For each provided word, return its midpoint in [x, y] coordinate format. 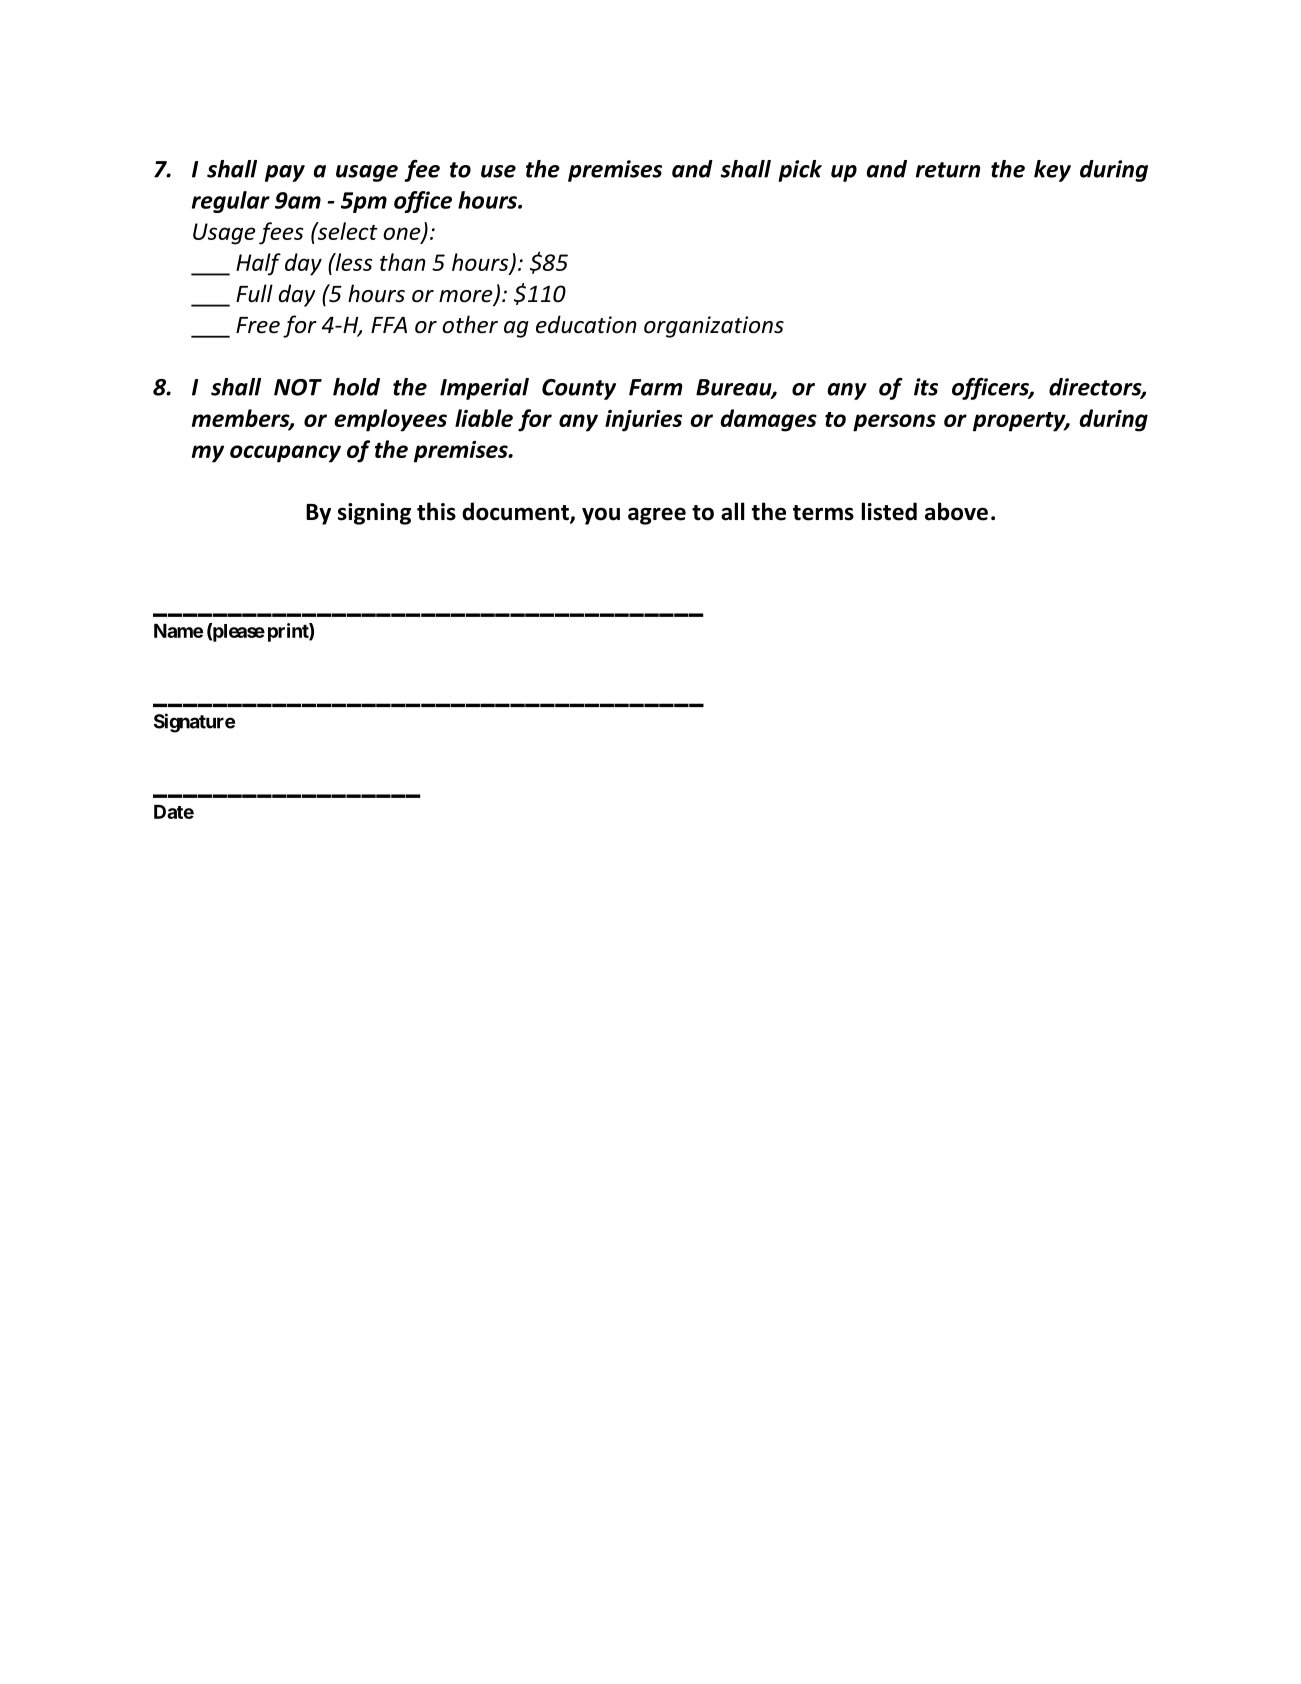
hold [356, 387]
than [403, 262]
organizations [714, 327]
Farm [656, 387]
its [926, 387]
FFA [389, 325]
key [1052, 171]
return [948, 170]
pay [285, 173]
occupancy [285, 454]
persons [894, 423]
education [586, 324]
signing [374, 514]
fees [281, 233]
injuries [643, 421]
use [498, 171]
